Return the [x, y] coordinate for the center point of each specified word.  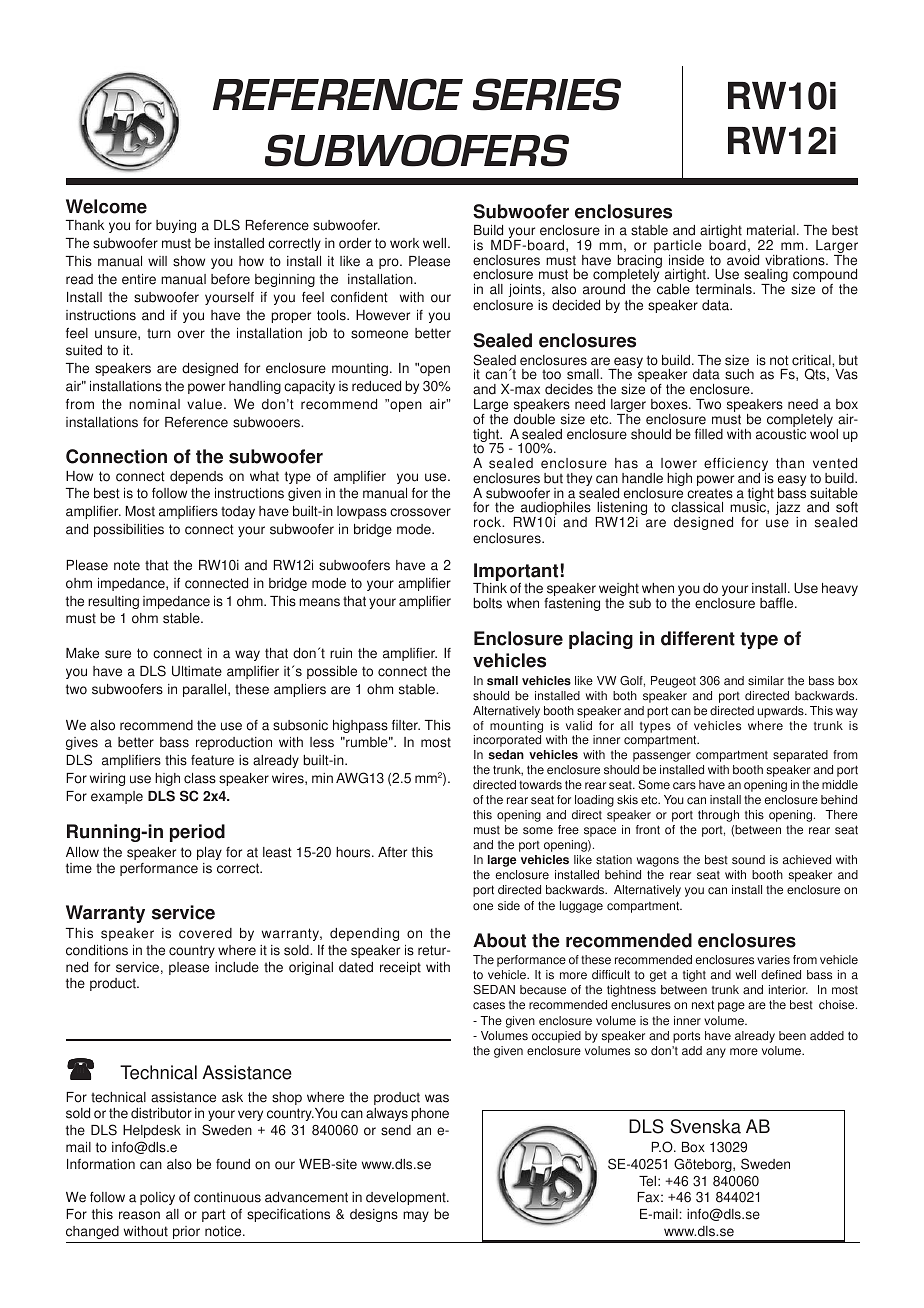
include [237, 967]
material [771, 230]
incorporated [507, 741]
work [404, 243]
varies [773, 960]
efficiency [736, 466]
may [416, 1216]
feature [212, 760]
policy [157, 1198]
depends [196, 477]
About [499, 940]
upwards [782, 712]
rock [489, 522]
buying [176, 226]
